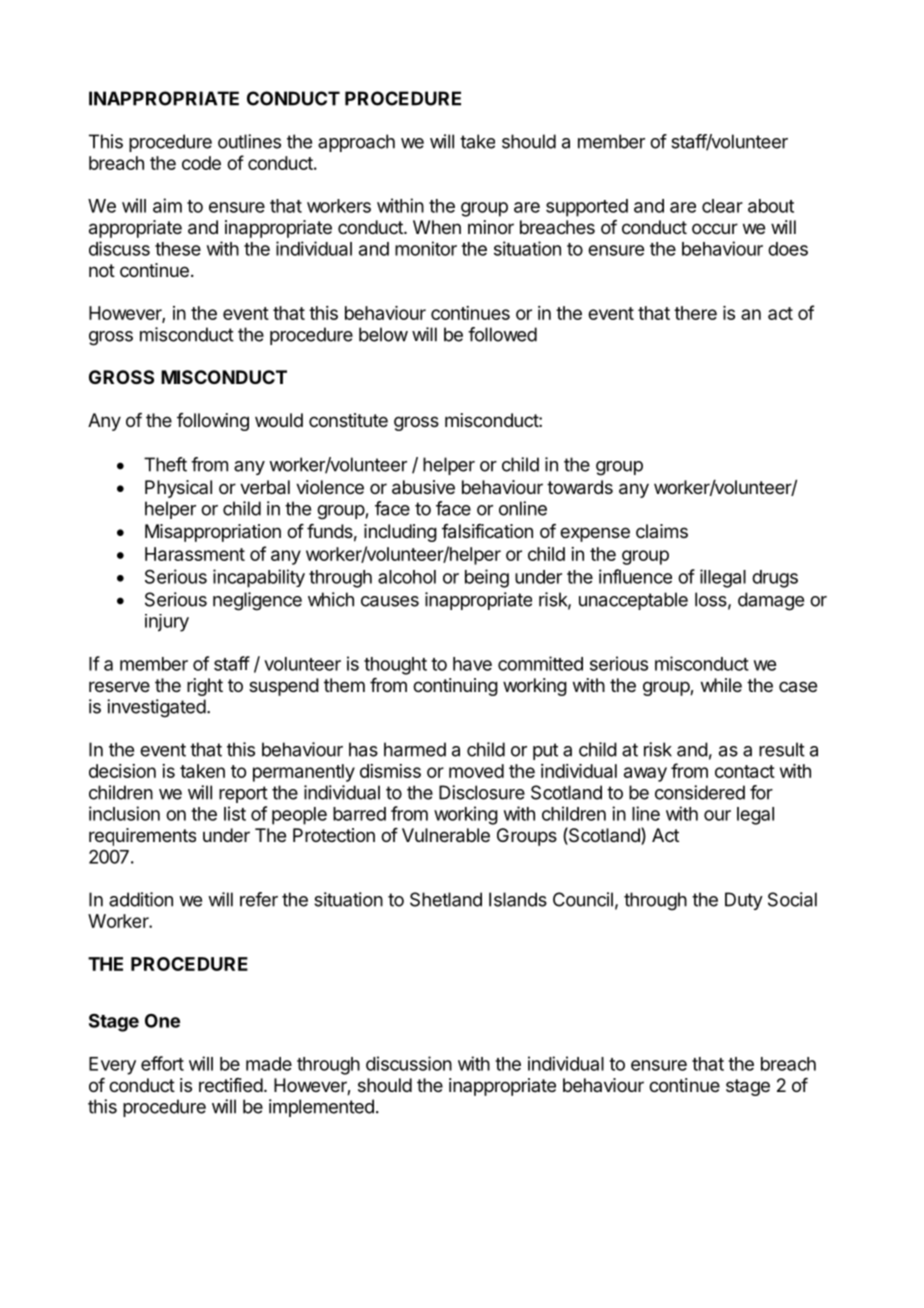  I want to click on code, so click(201, 163).
